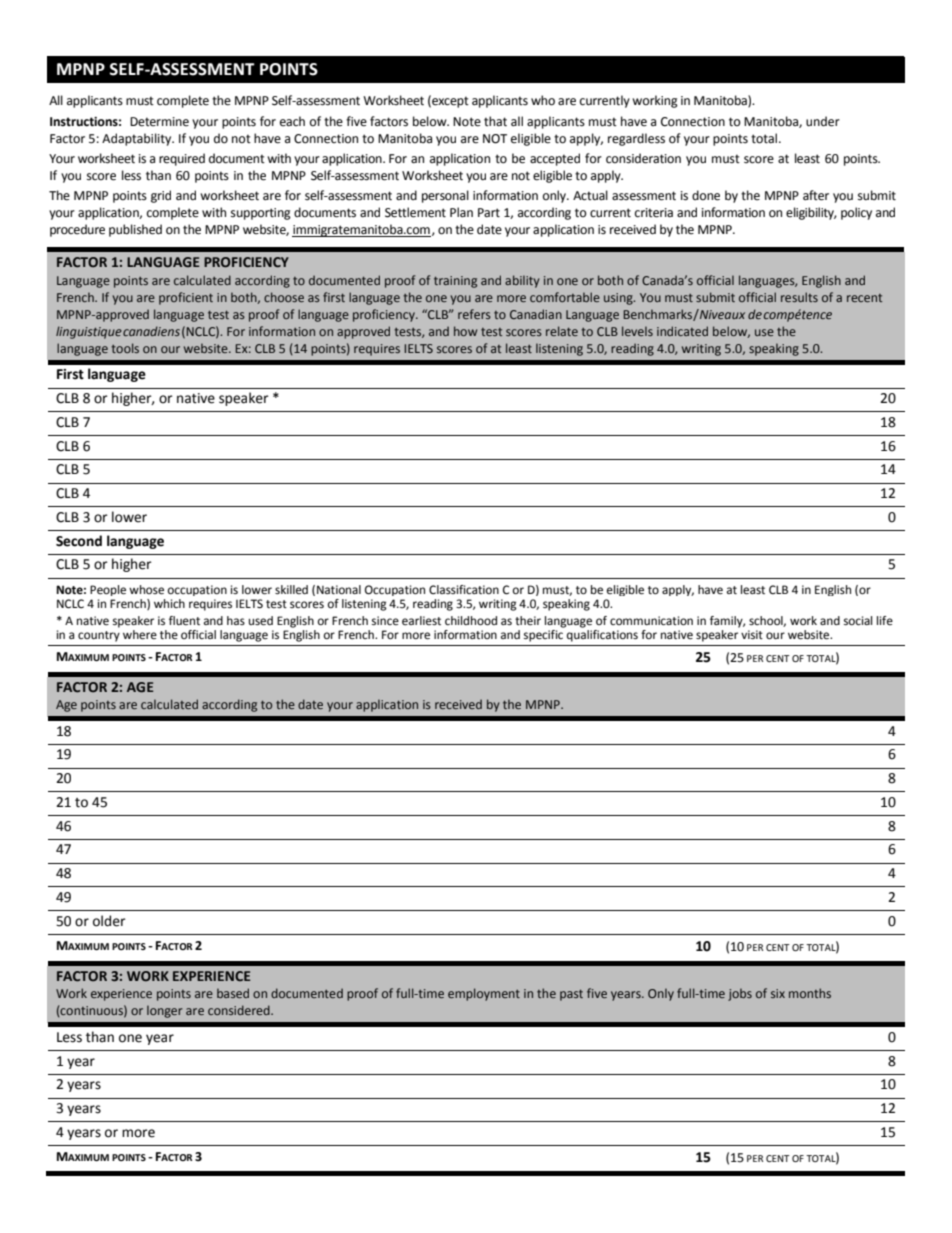 This screenshot has height=1233, width=952. Describe the element at coordinates (79, 541) in the screenshot. I see `Second` at that location.
